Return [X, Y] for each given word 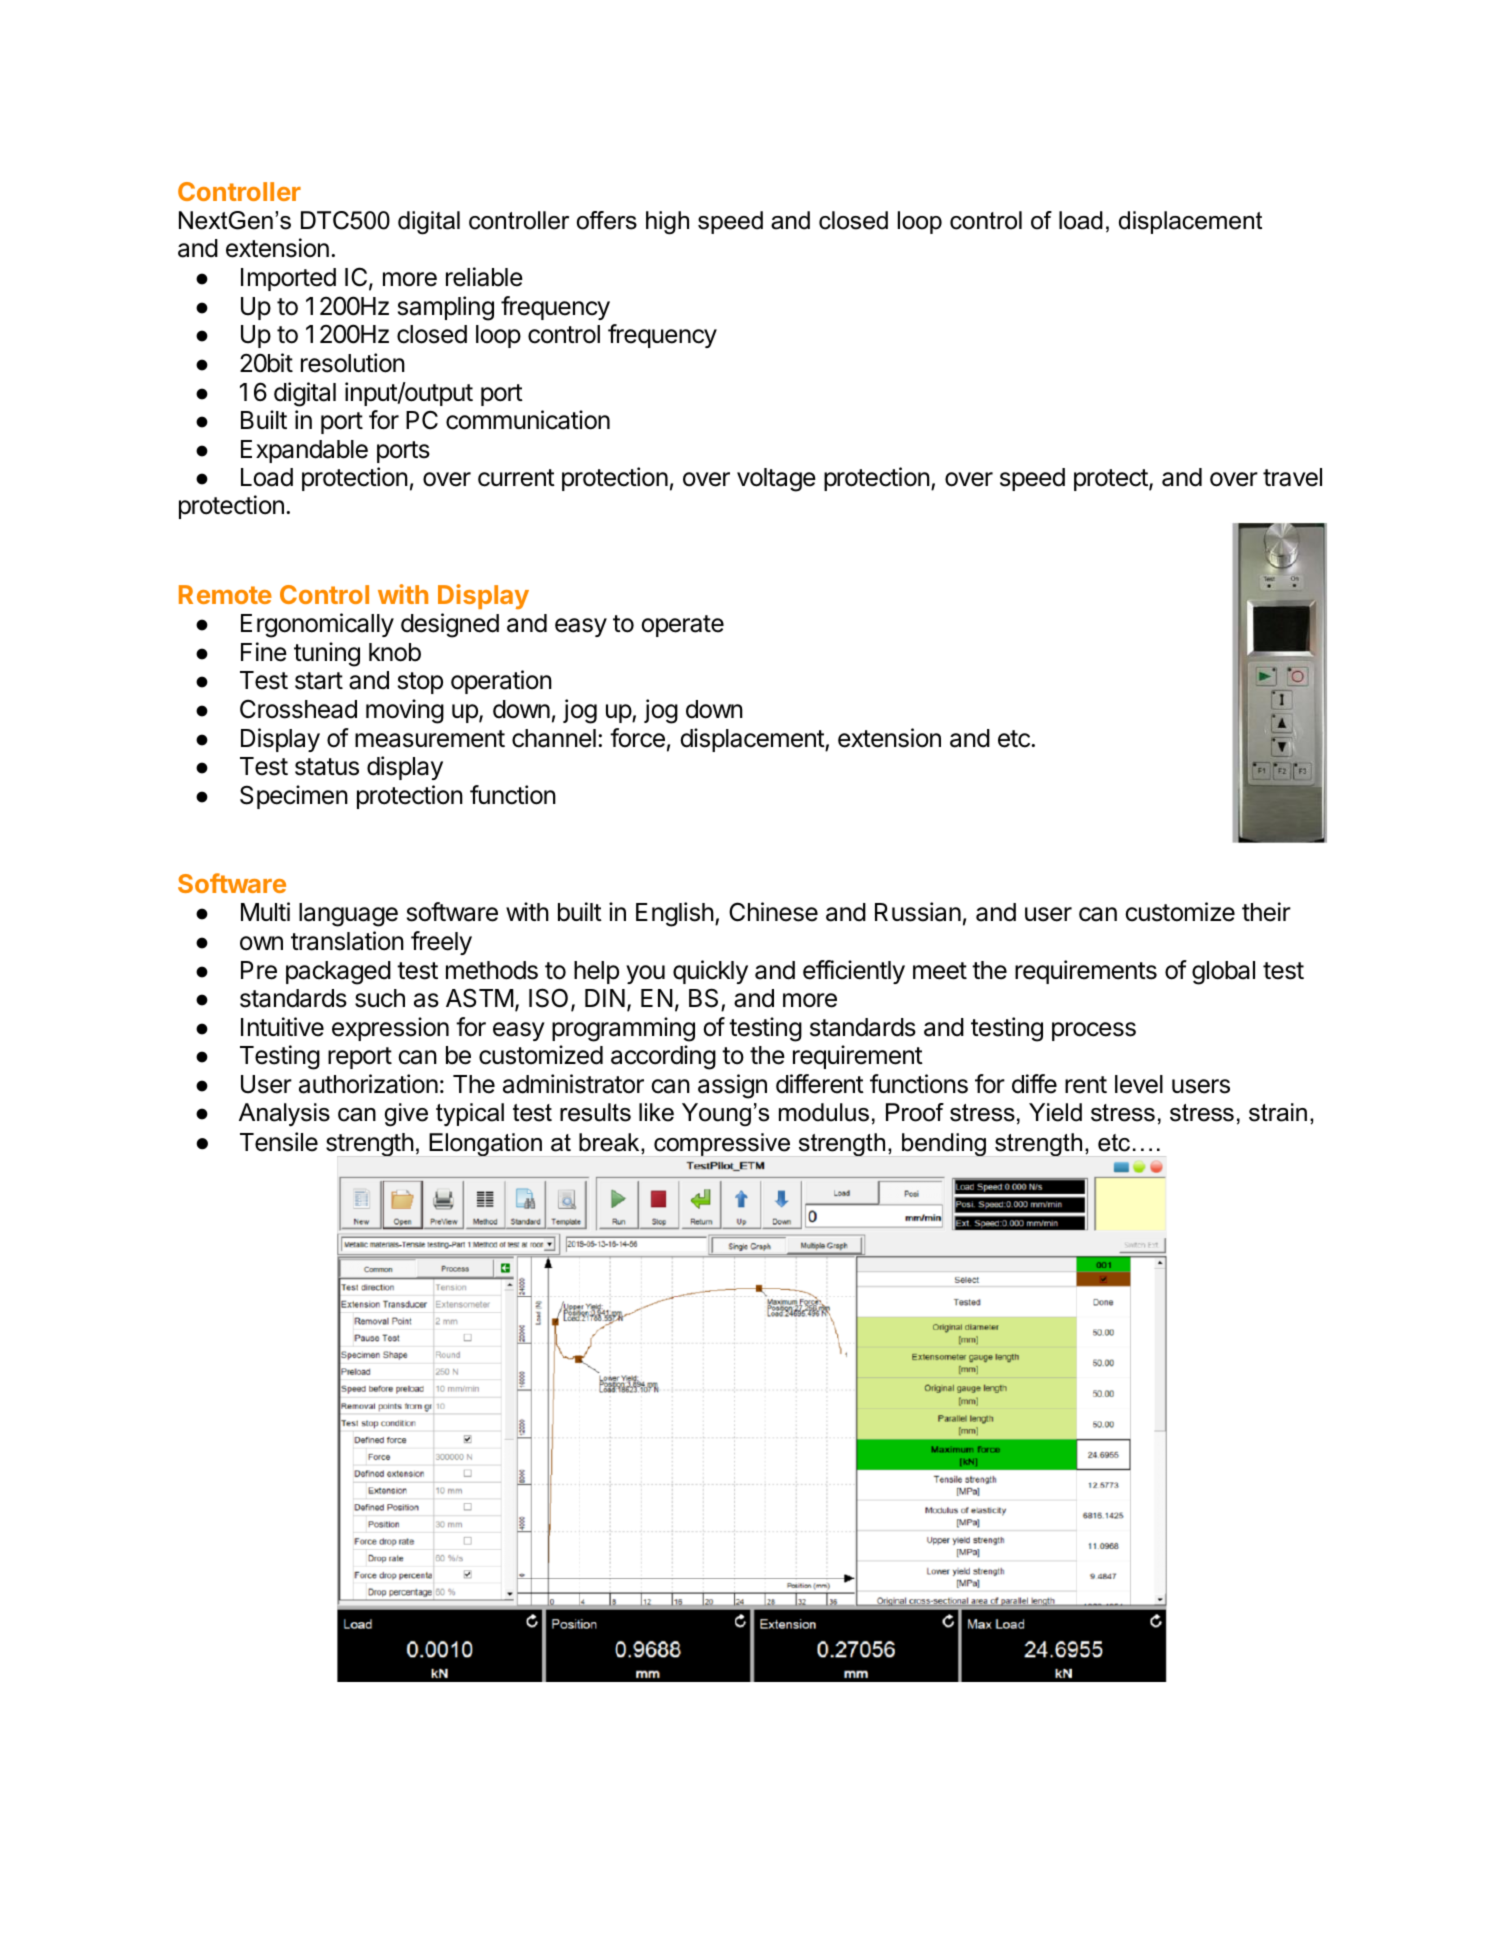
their [1266, 912]
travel [1292, 477]
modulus [824, 1112]
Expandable [304, 451]
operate [682, 626]
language [348, 915]
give [406, 1115]
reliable [484, 277]
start [319, 681]
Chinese [773, 912]
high [667, 223]
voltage [776, 480]
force [637, 738]
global [1223, 973]
